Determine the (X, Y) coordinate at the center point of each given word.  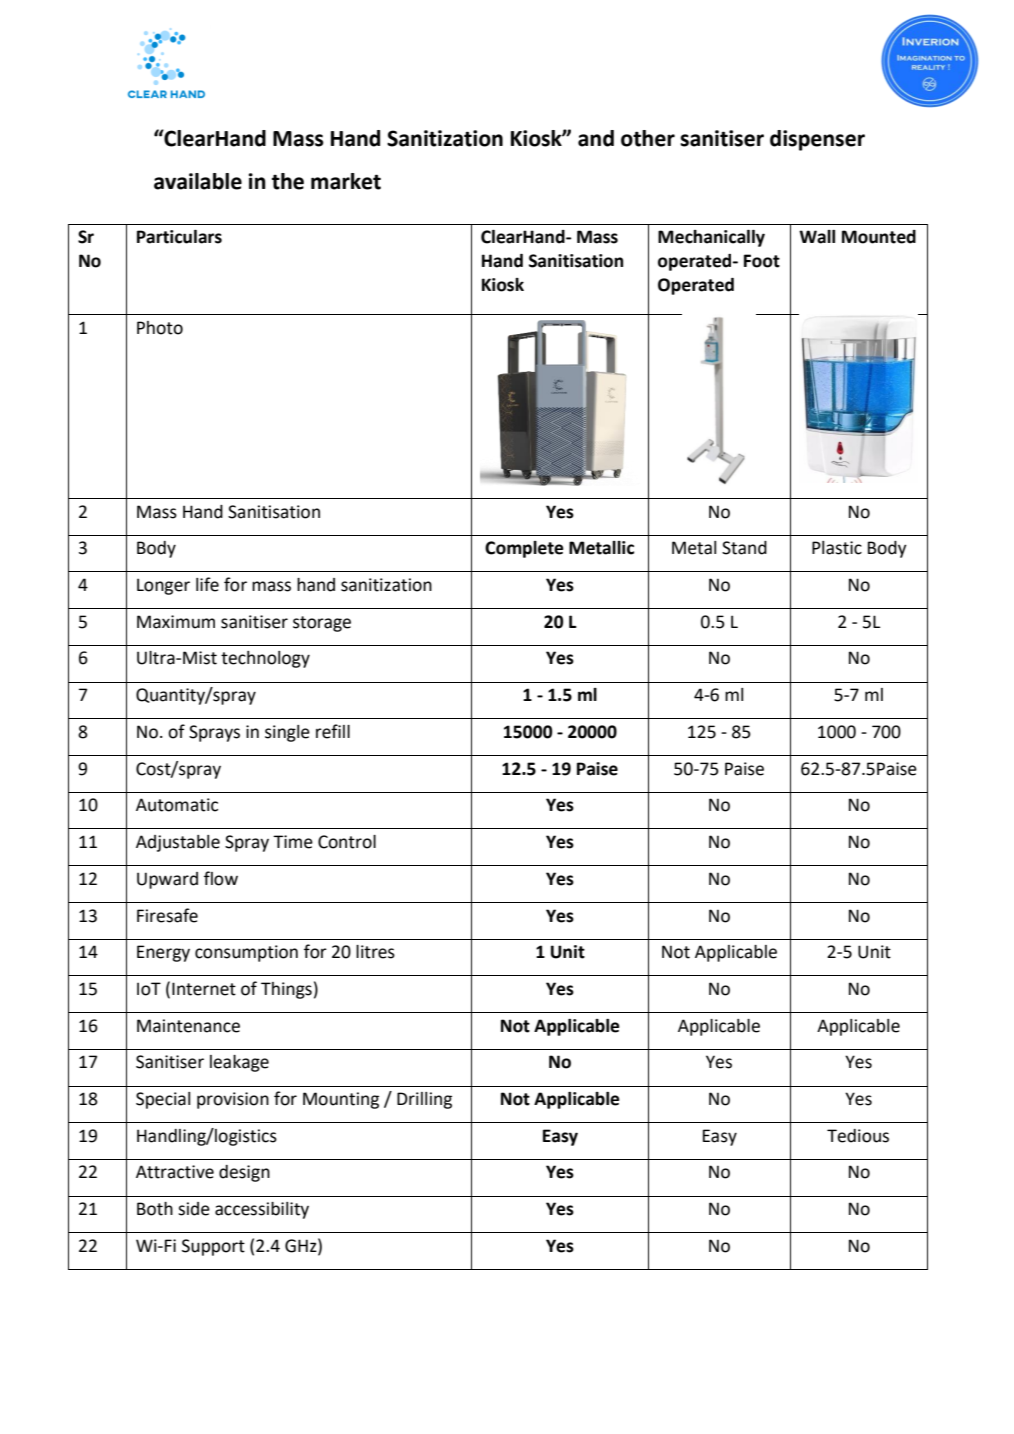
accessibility (262, 1210)
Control (347, 842)
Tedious (858, 1136)
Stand (744, 548)
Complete (524, 549)
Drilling (424, 1100)
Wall (817, 237)
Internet (204, 989)
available (198, 181)
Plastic (837, 548)
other (648, 138)
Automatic (177, 805)
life (207, 584)
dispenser (817, 140)
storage (322, 624)
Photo (160, 328)
